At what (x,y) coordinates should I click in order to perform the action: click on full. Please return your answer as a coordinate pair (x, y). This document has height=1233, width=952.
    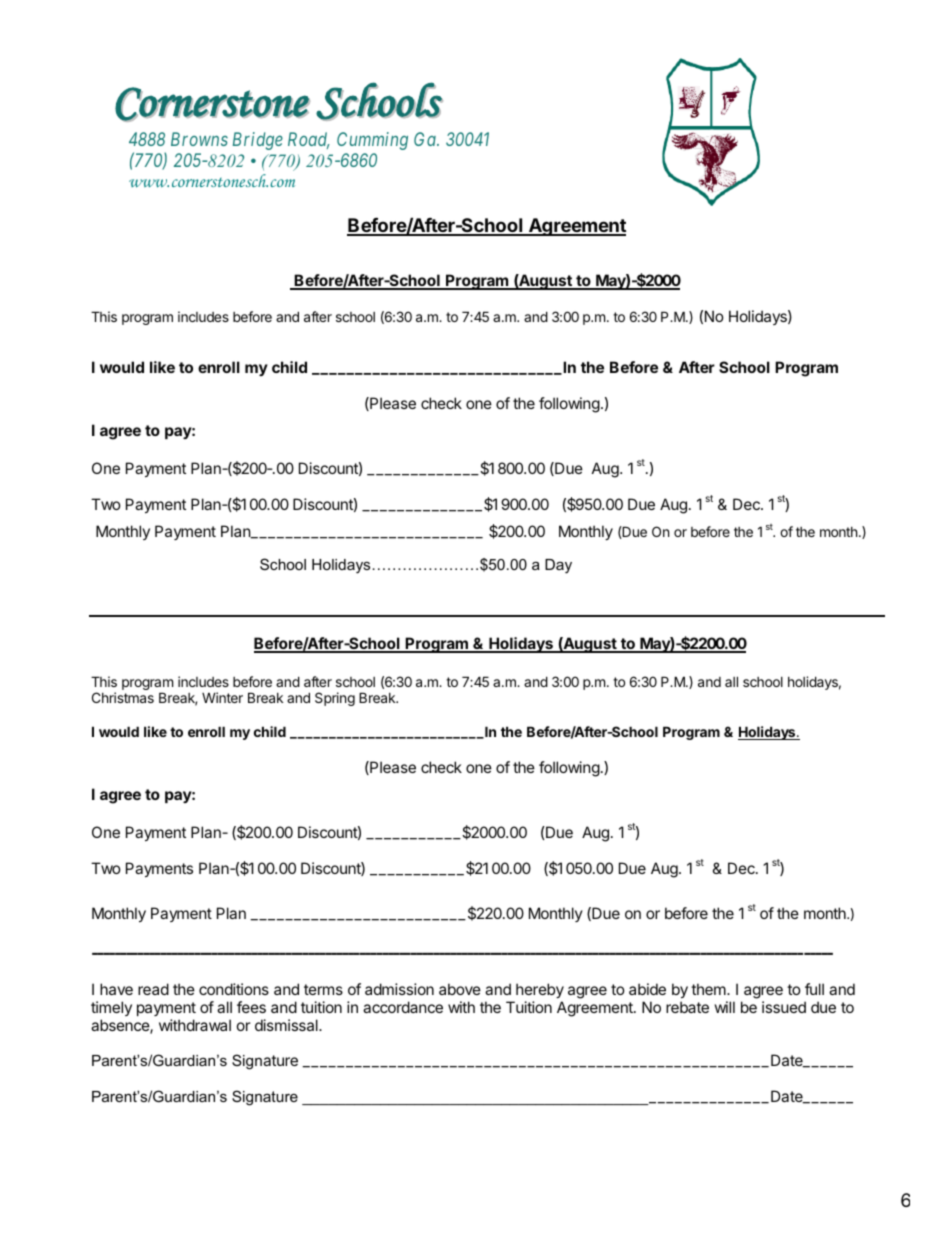
    Looking at the image, I should click on (814, 989).
